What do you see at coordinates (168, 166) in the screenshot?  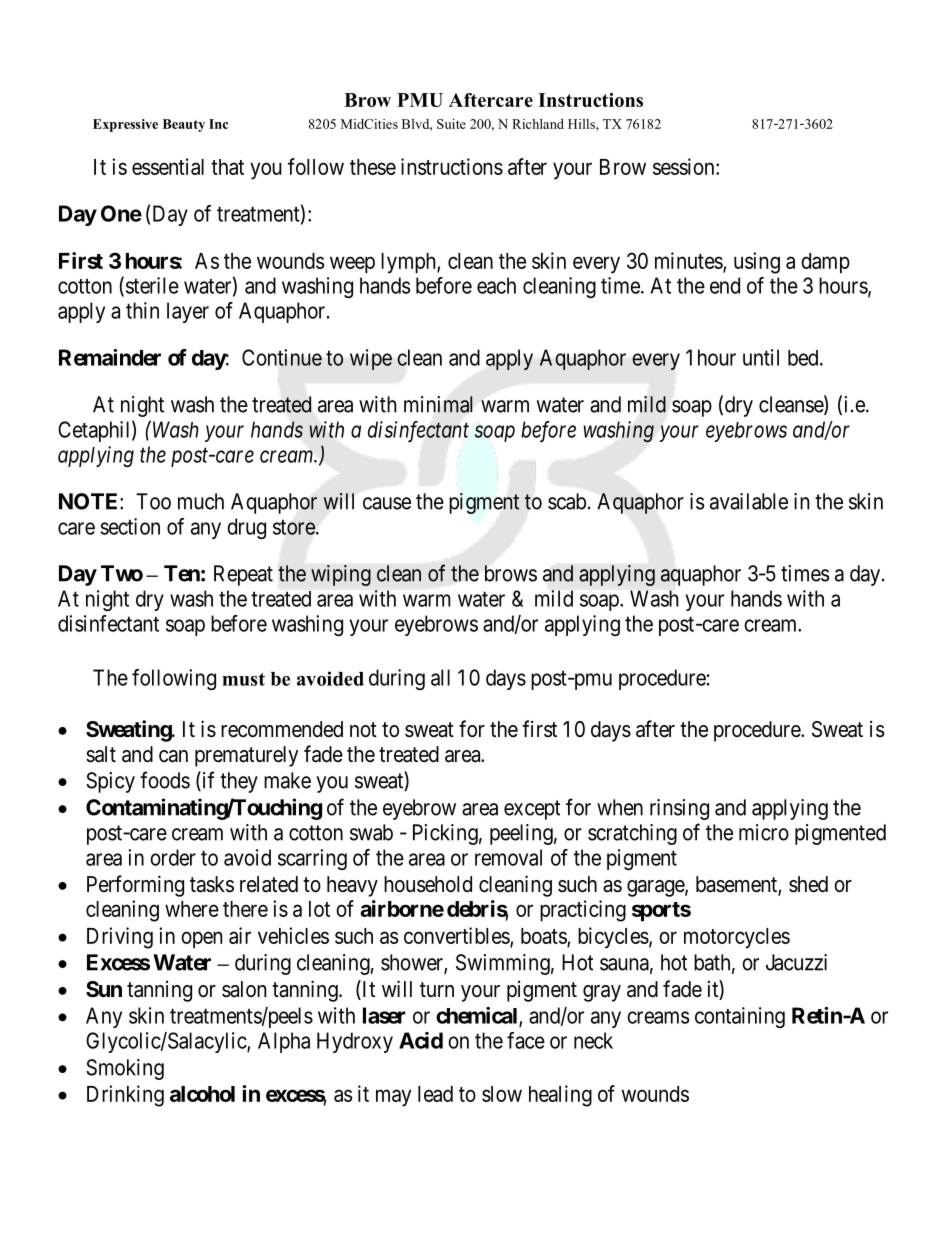 I see `essential` at bounding box center [168, 166].
